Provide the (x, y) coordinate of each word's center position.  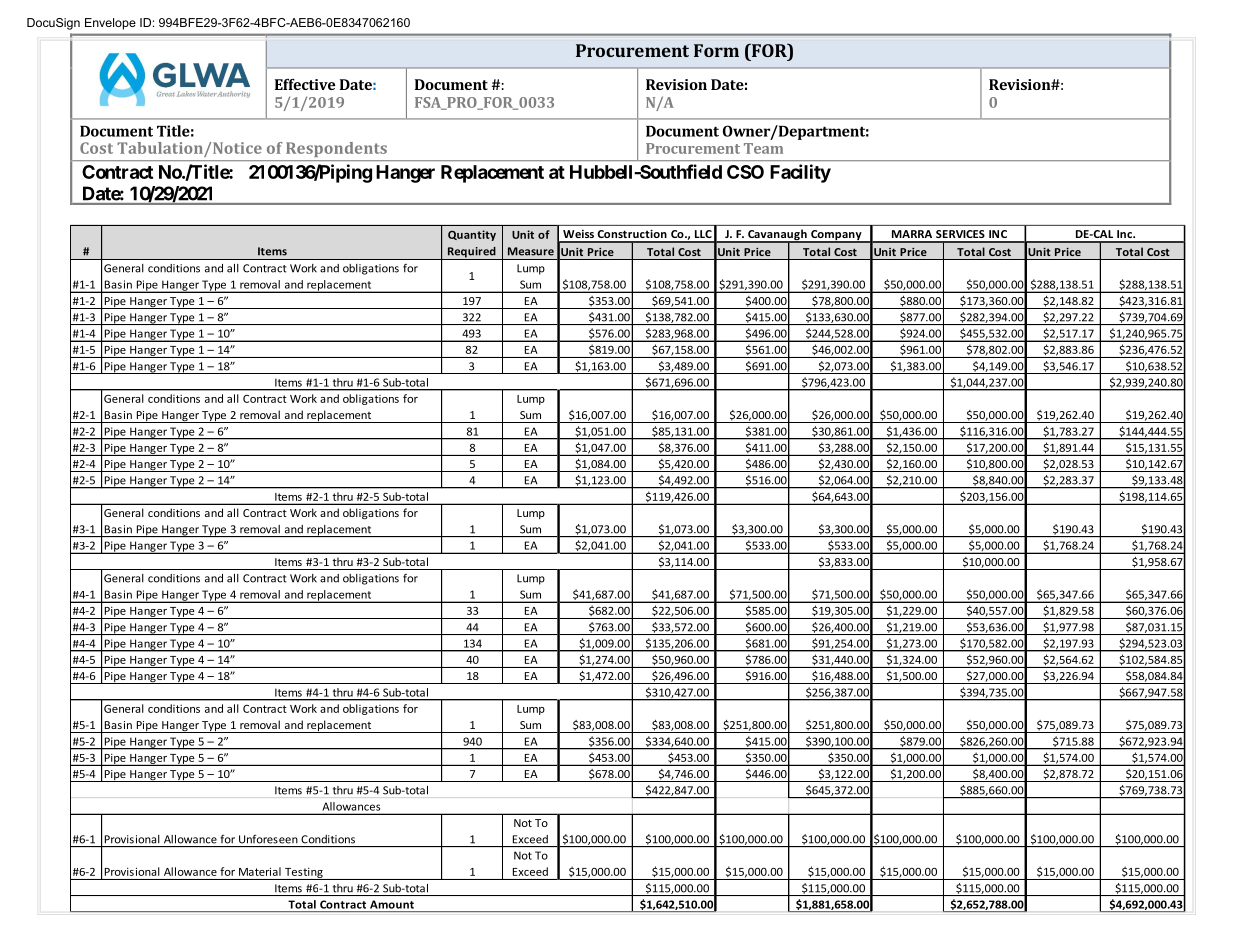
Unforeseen (268, 839)
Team (763, 148)
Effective (305, 84)
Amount (392, 904)
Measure (531, 251)
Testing (304, 873)
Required (471, 253)
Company (836, 236)
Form (716, 50)
